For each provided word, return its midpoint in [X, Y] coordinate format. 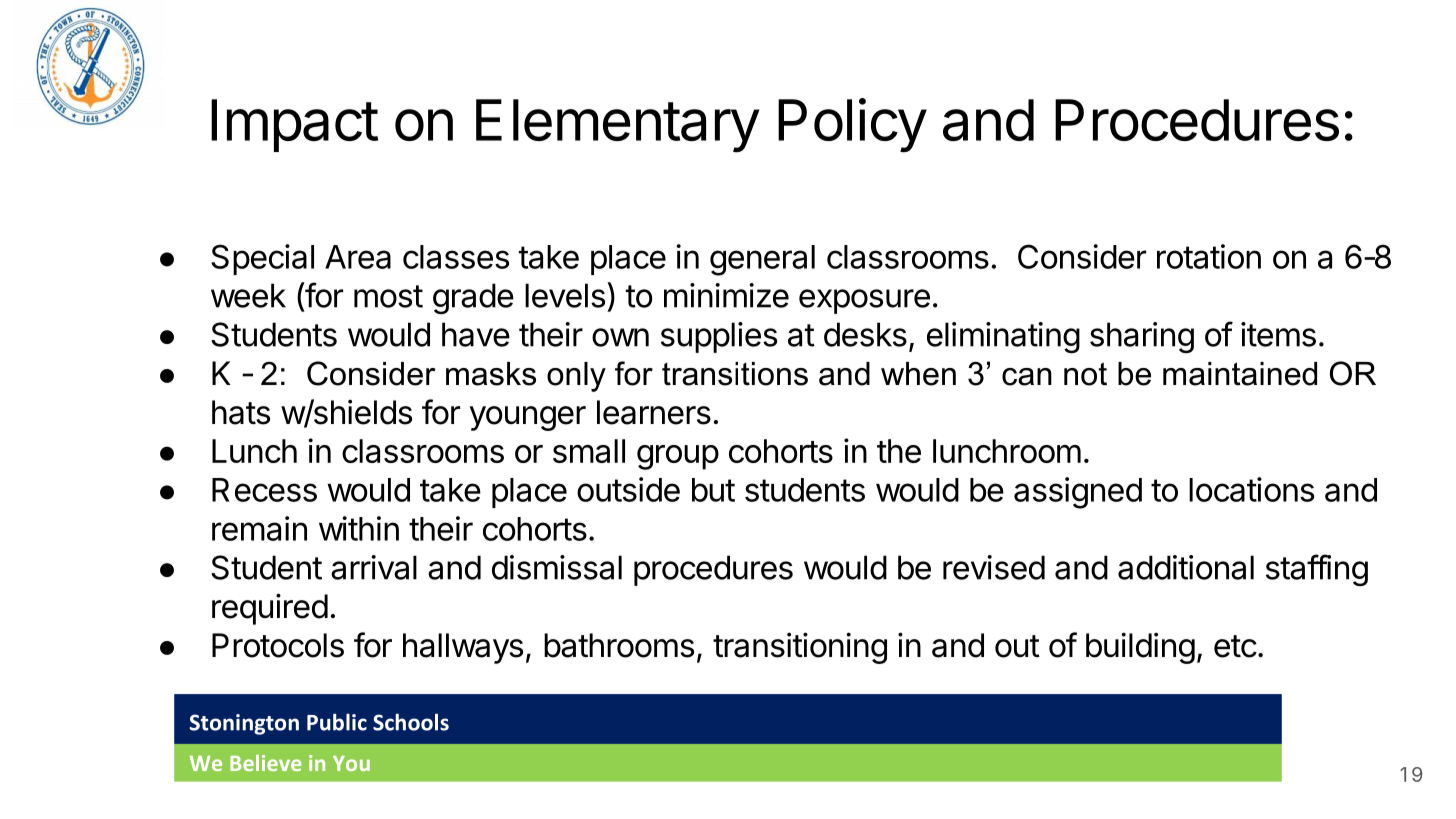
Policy [852, 125]
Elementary [617, 126]
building [1140, 648]
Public [337, 722]
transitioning [800, 648]
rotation [1209, 256]
